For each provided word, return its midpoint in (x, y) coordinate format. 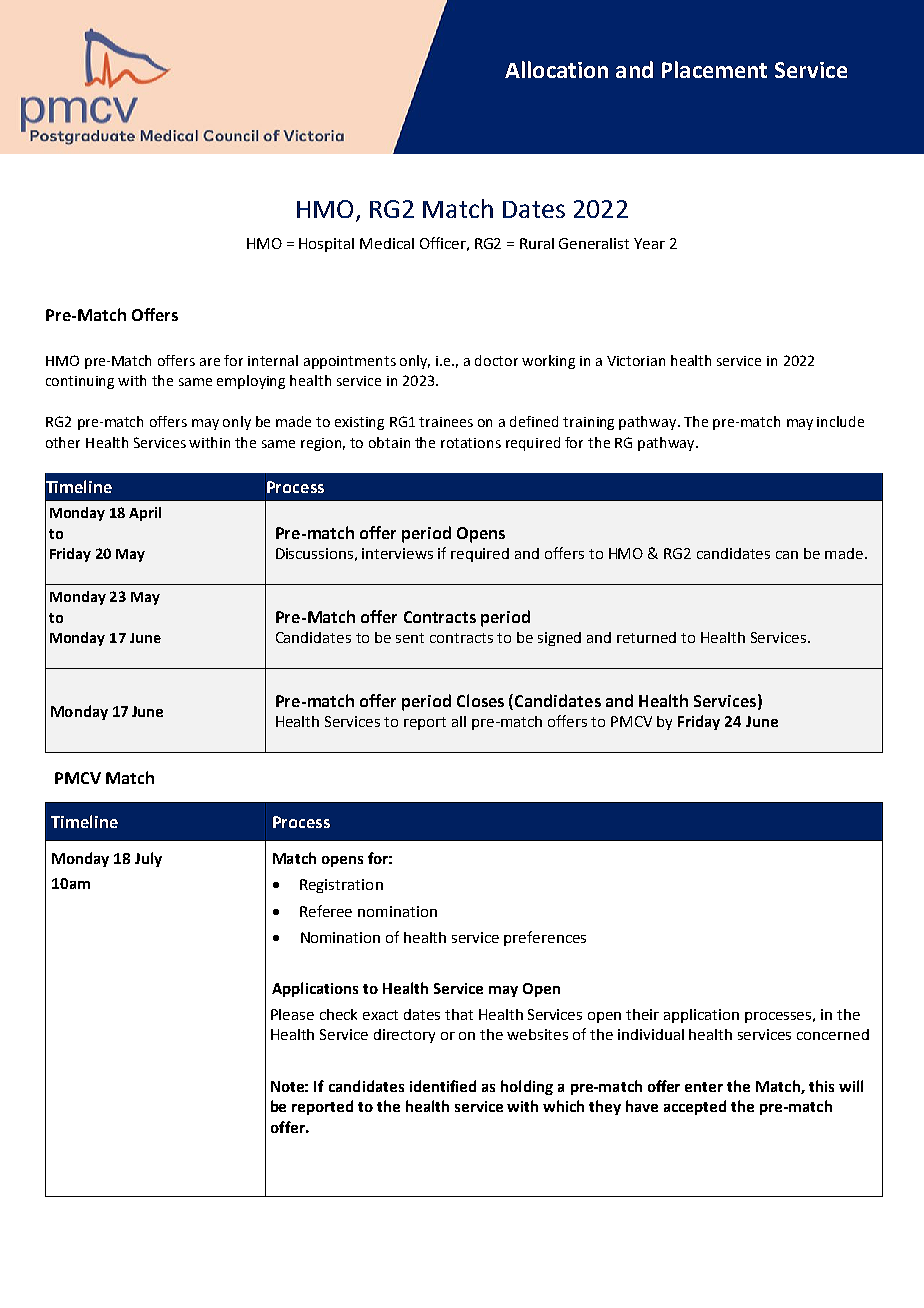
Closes (480, 700)
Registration (341, 886)
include (840, 421)
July (148, 859)
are (210, 362)
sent (410, 638)
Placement (714, 69)
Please (292, 1014)
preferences (545, 938)
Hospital (326, 245)
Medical (387, 243)
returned (646, 637)
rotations (471, 443)
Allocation (556, 69)
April (145, 514)
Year (649, 243)
